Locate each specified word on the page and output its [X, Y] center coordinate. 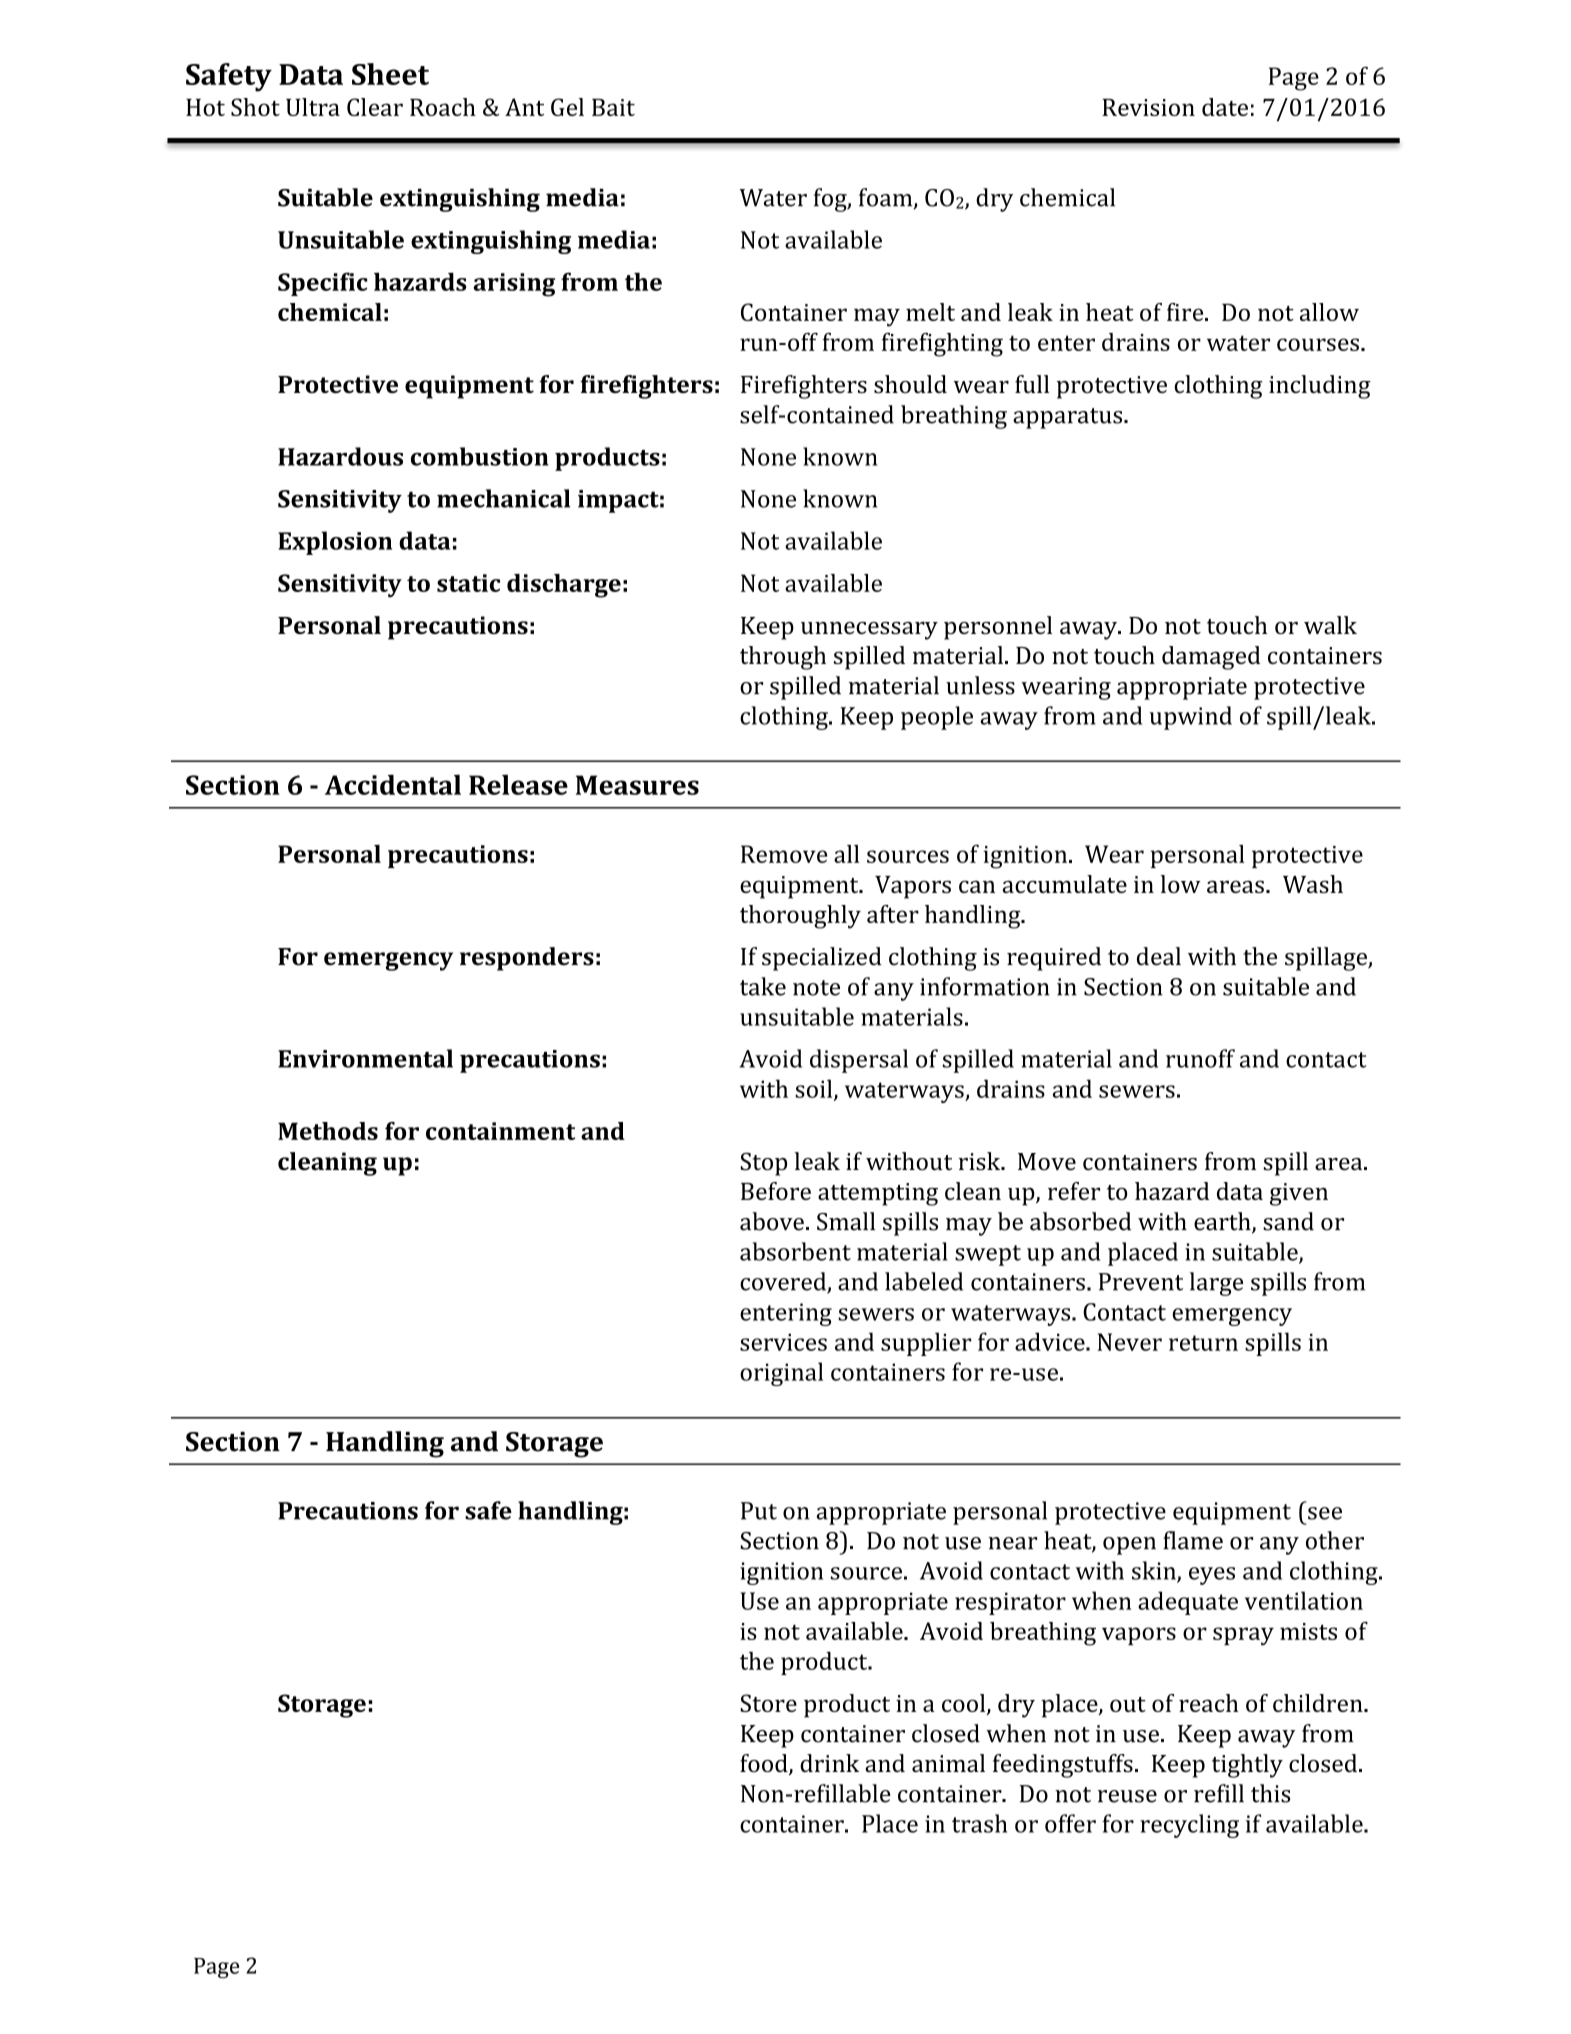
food [765, 1764]
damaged [1211, 658]
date [1225, 107]
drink [829, 1763]
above [772, 1221]
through [783, 658]
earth [1223, 1222]
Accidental [393, 784]
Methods [328, 1131]
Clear [375, 107]
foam [887, 198]
